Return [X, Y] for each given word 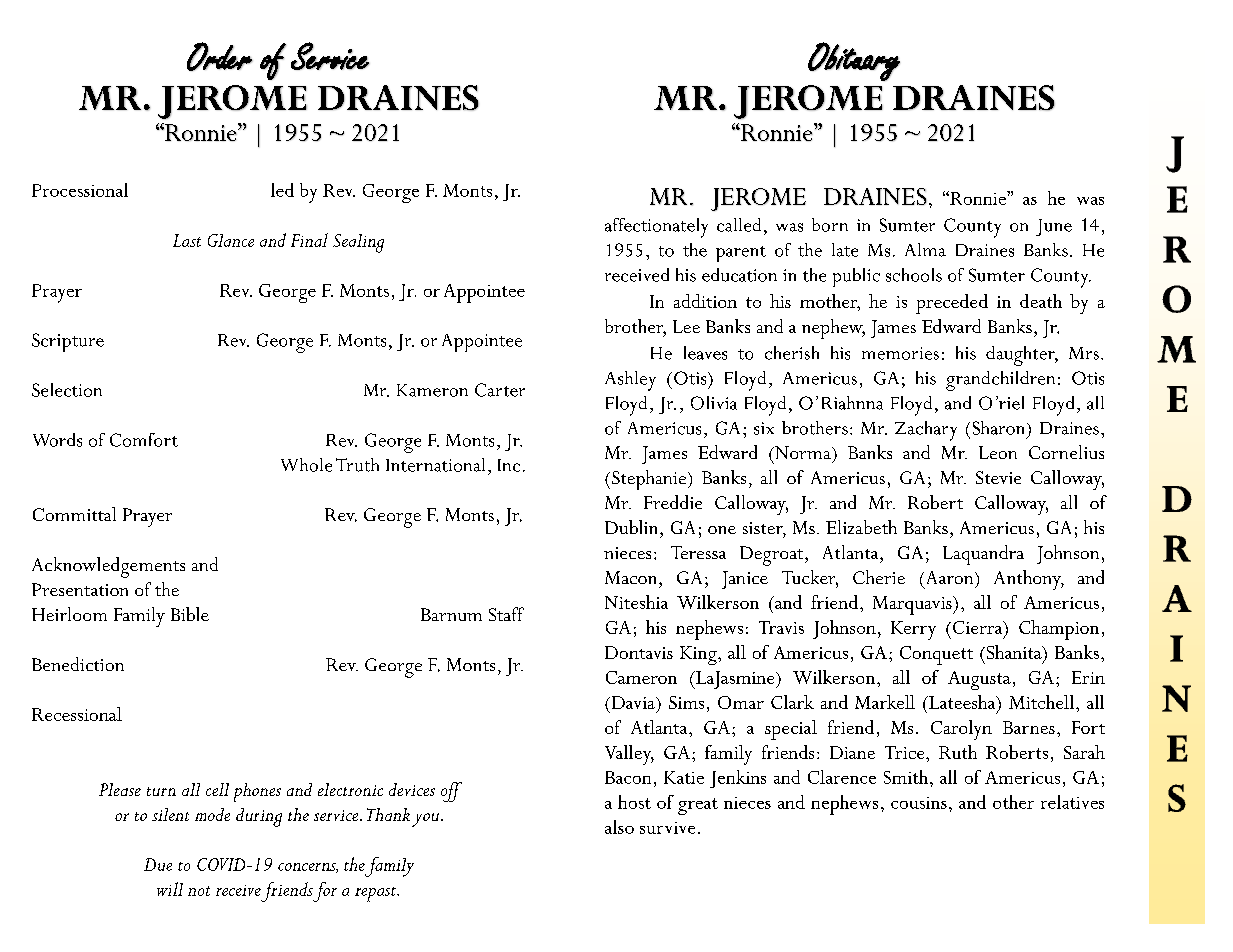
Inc [509, 465]
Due [158, 864]
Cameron [641, 677]
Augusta [979, 680]
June [1054, 227]
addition [705, 301]
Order [220, 56]
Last [187, 240]
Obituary [854, 61]
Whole [306, 465]
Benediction [78, 664]
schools [914, 275]
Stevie [998, 477]
